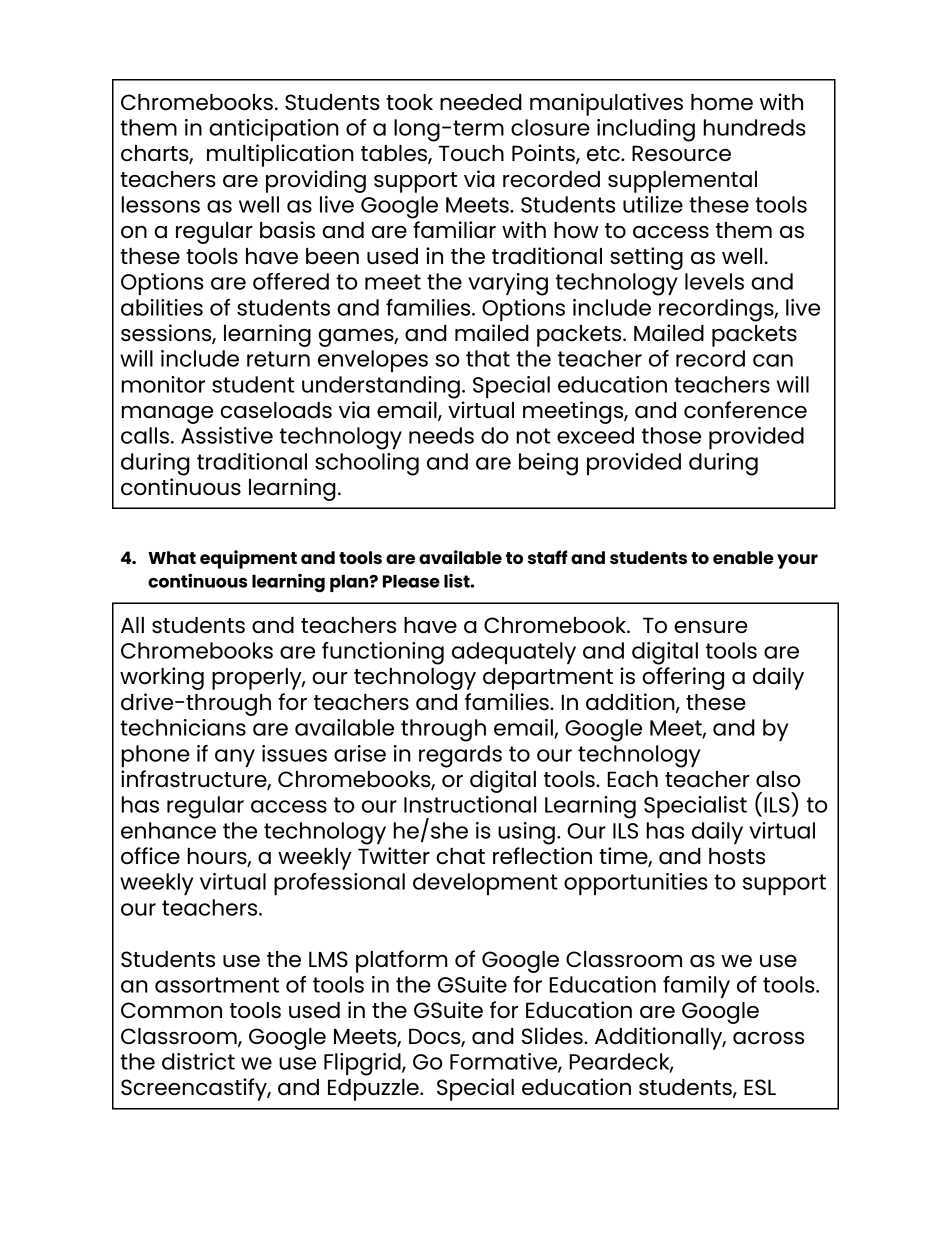 The image size is (952, 1233). Describe the element at coordinates (168, 830) in the image. I see `enhance` at that location.
